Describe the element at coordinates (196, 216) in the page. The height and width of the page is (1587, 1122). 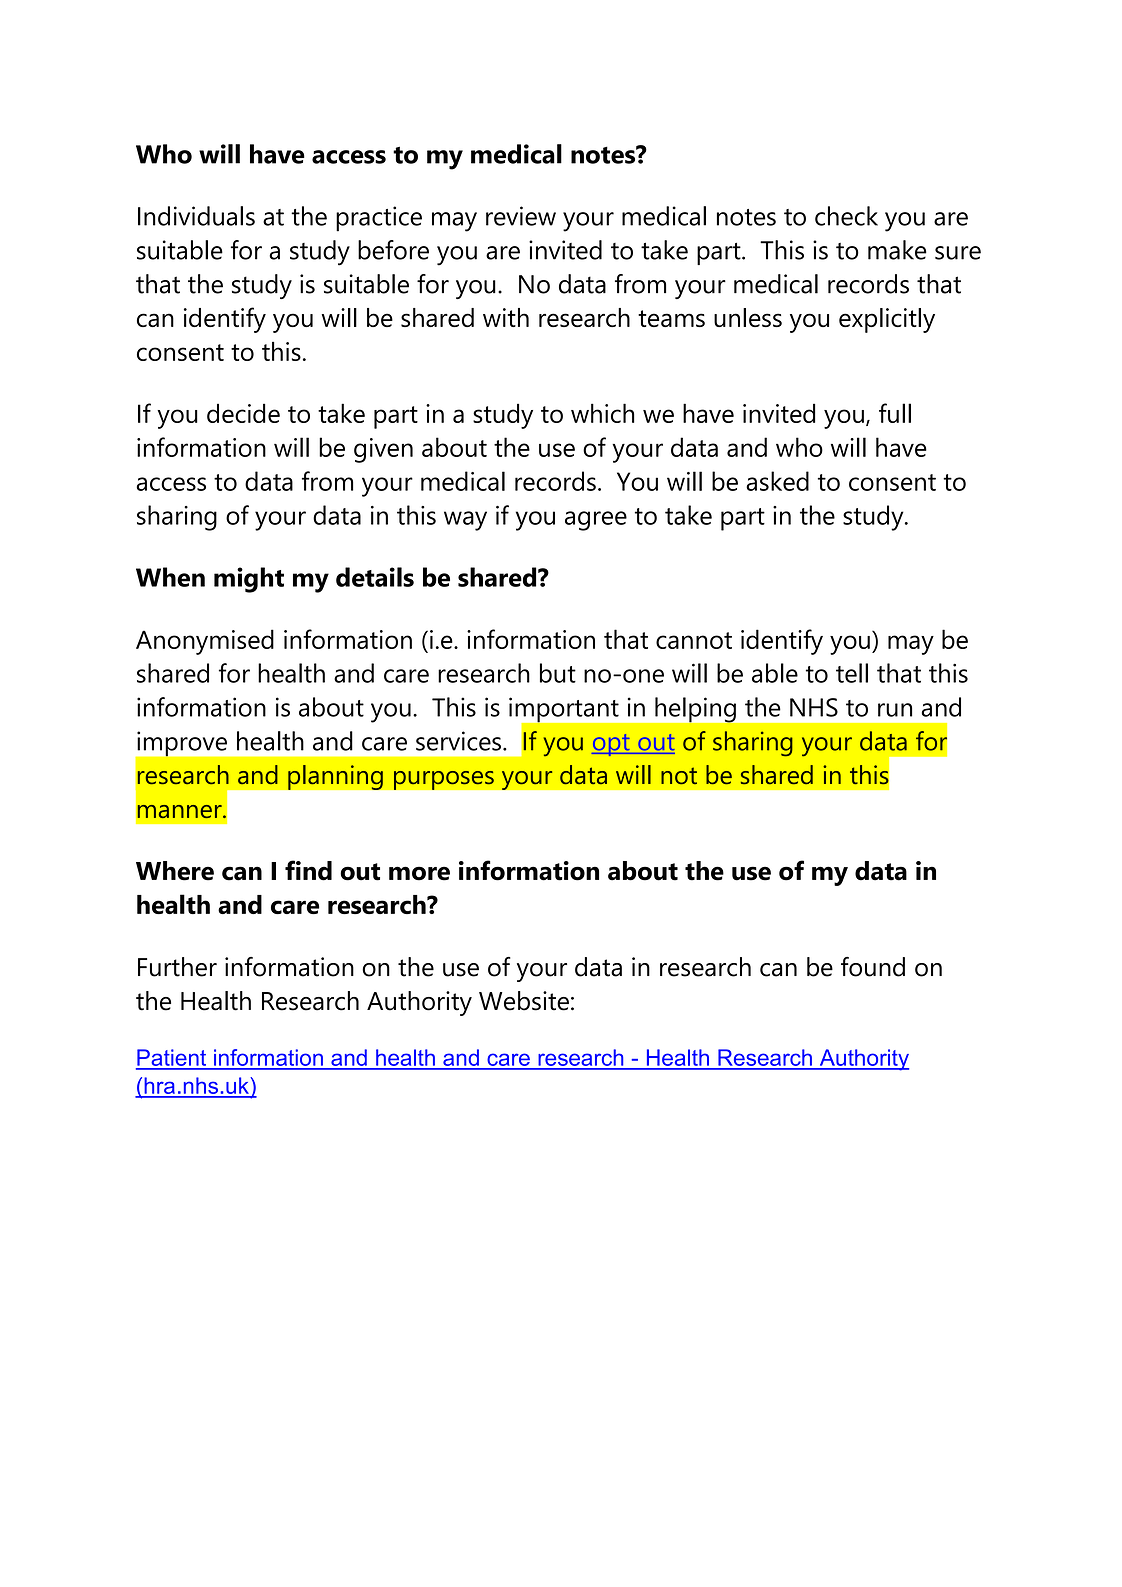
I see `Individuals` at that location.
